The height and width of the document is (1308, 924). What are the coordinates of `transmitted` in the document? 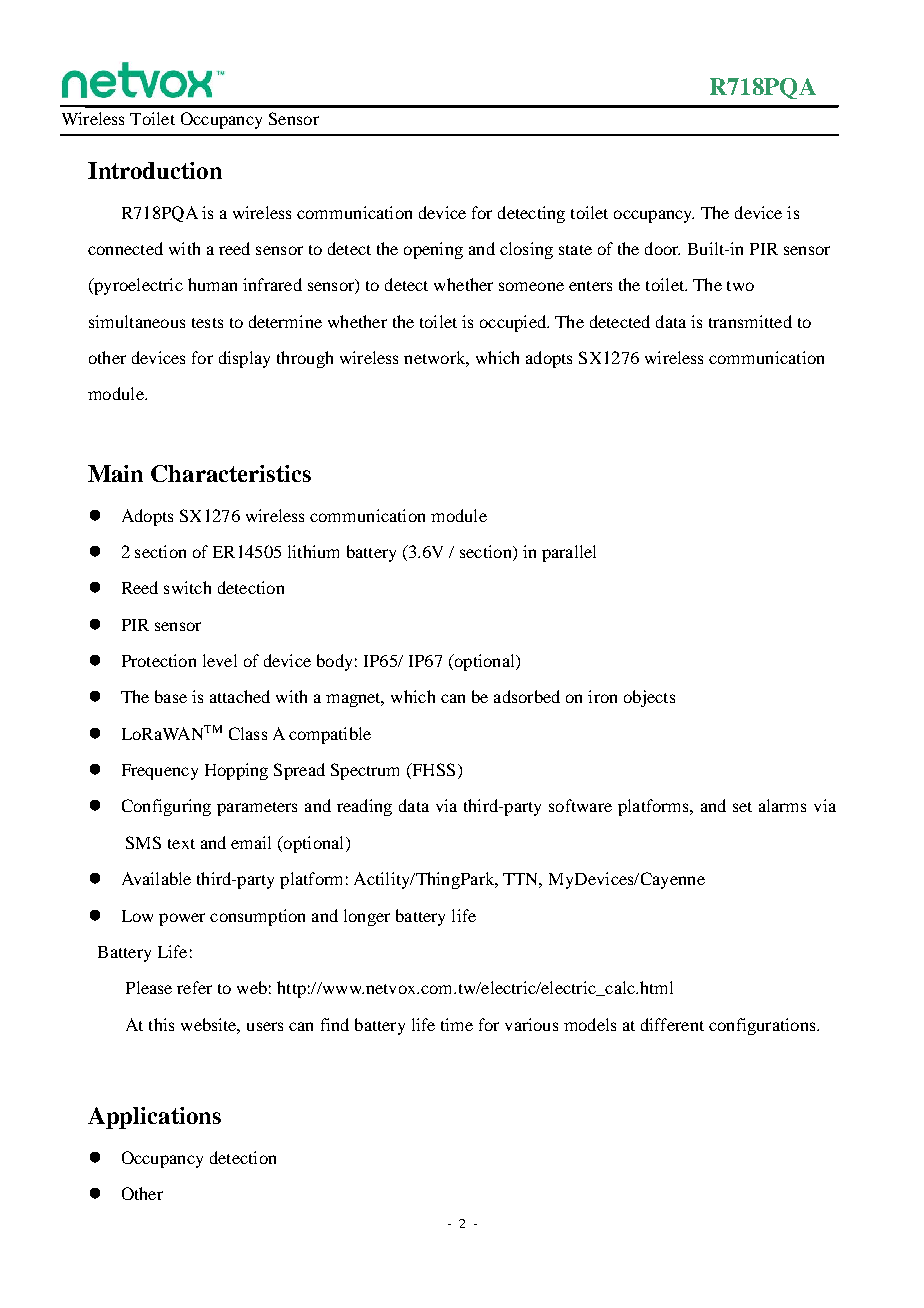 It's located at (750, 321).
